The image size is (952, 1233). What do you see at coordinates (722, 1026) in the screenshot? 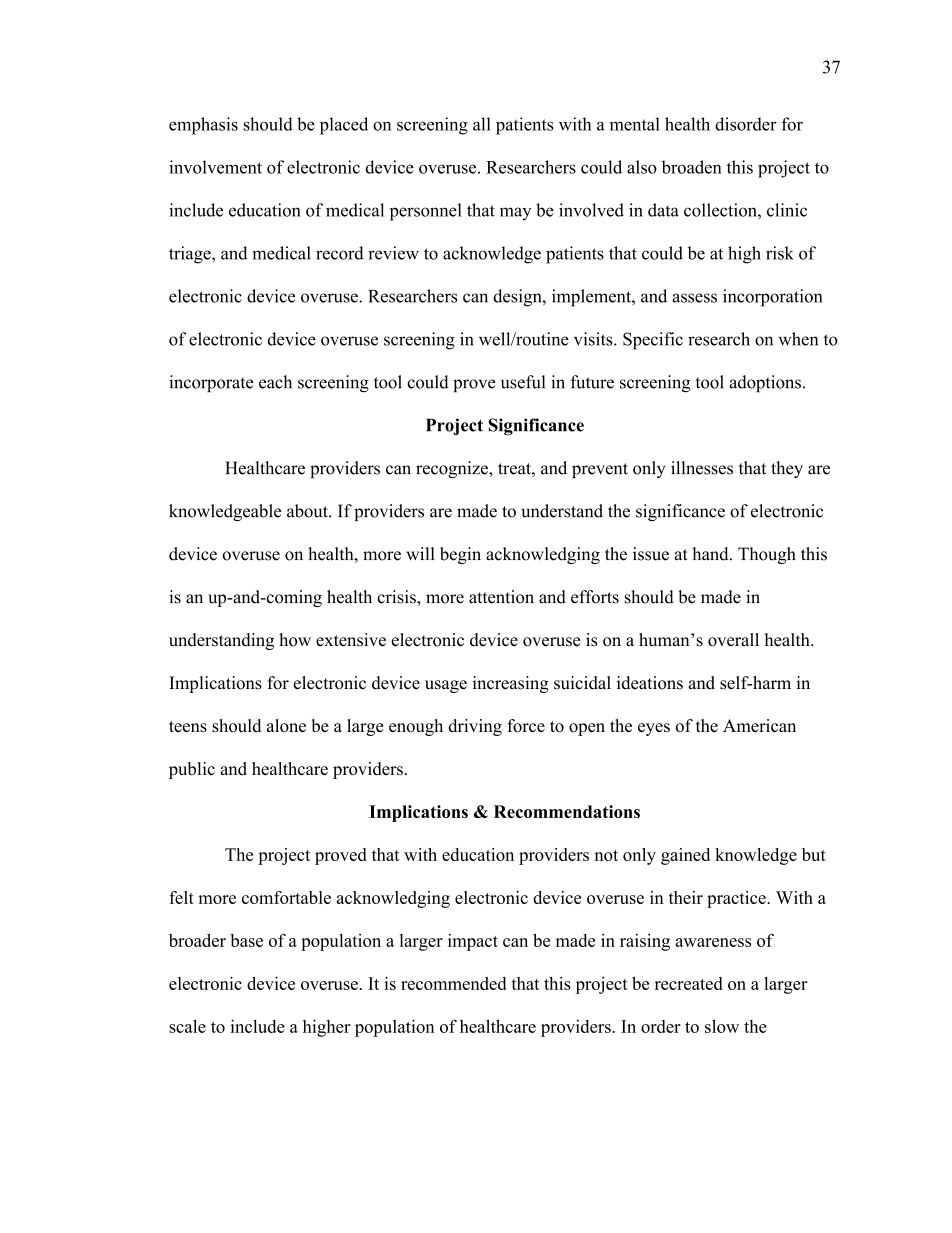
I see `slow` at bounding box center [722, 1026].
